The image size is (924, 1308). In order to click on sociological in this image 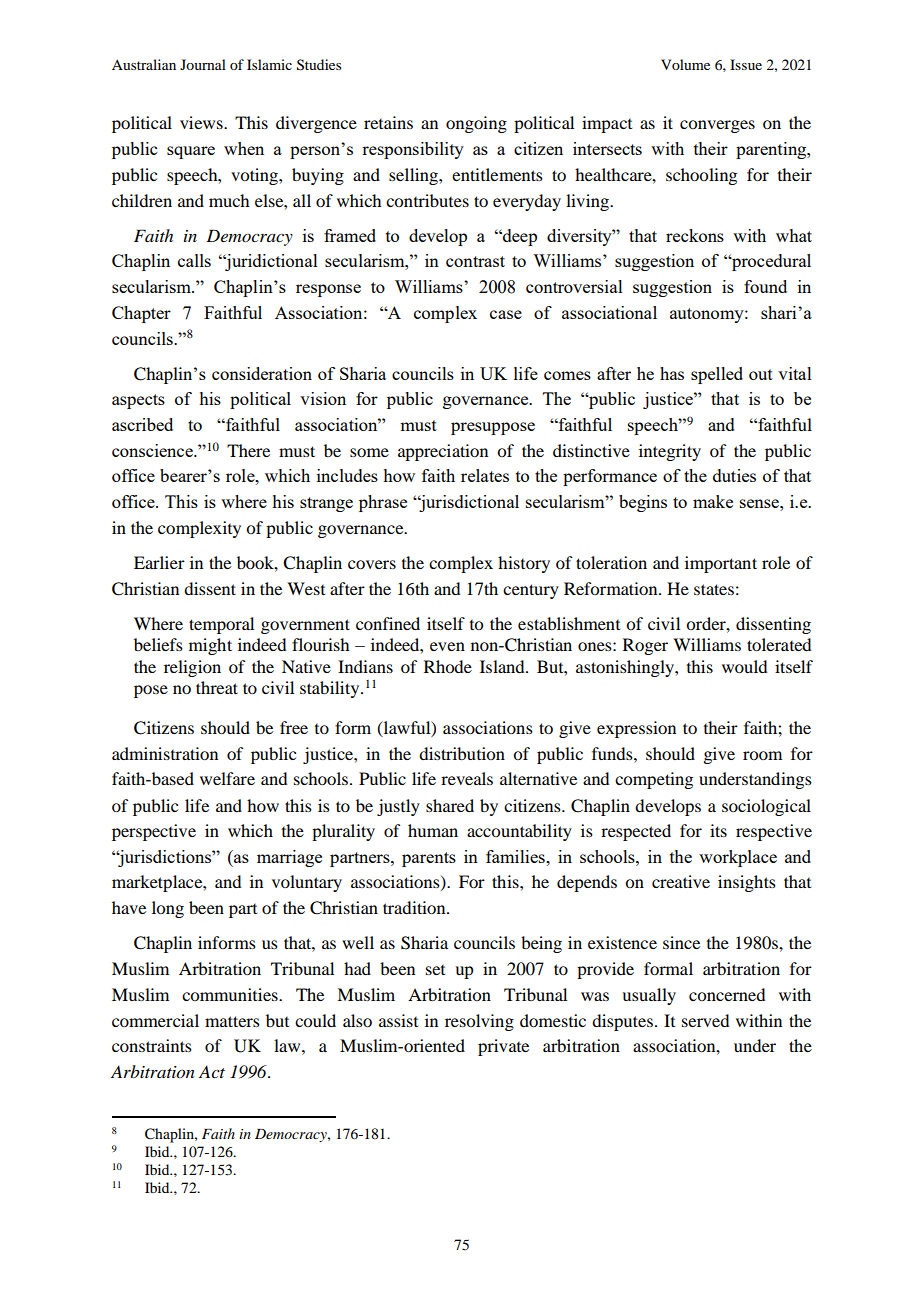, I will do `click(766, 807)`.
